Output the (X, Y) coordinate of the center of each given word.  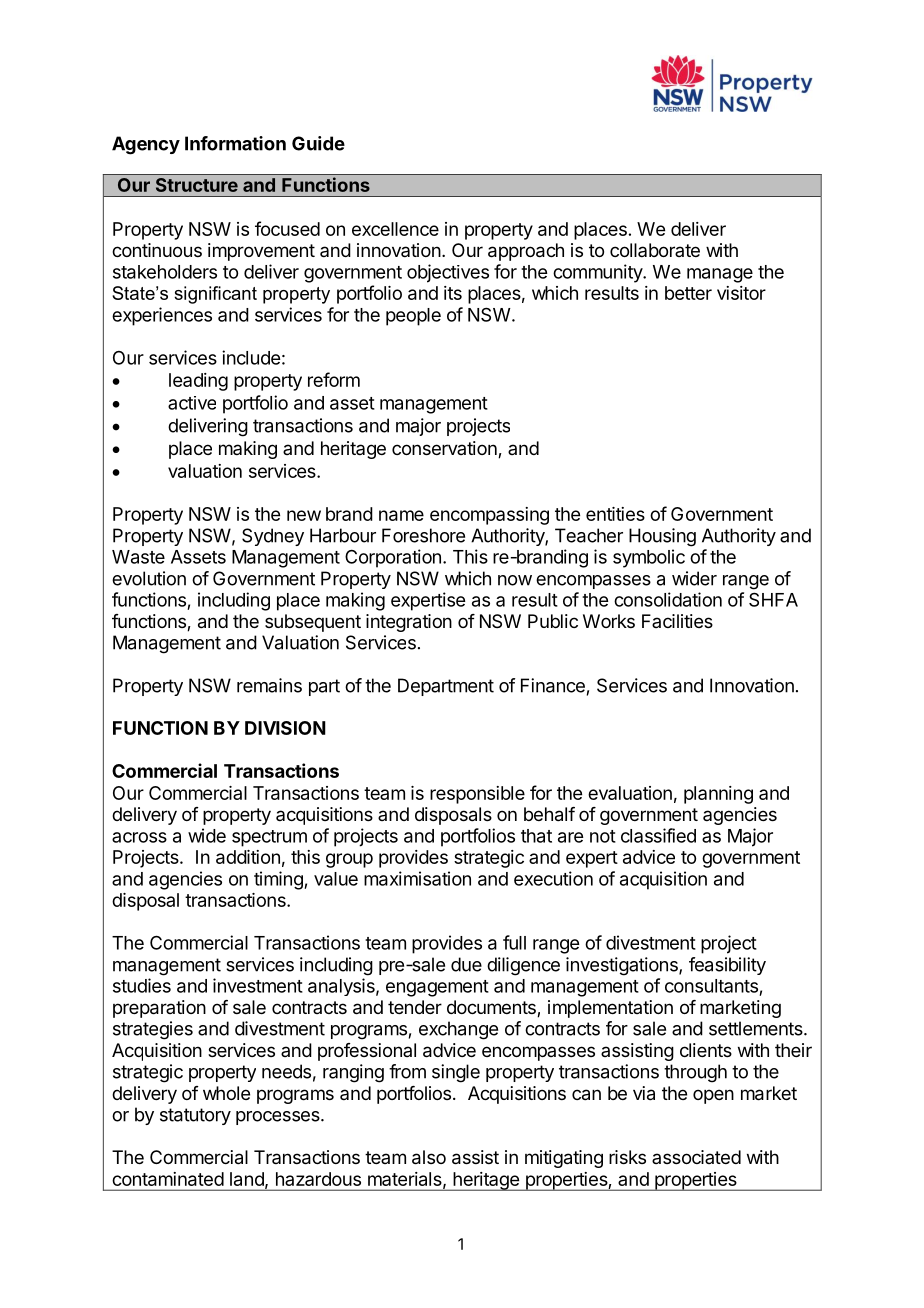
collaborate (655, 250)
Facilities (677, 621)
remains (269, 685)
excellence (395, 229)
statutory (195, 1116)
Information (235, 143)
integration (409, 623)
